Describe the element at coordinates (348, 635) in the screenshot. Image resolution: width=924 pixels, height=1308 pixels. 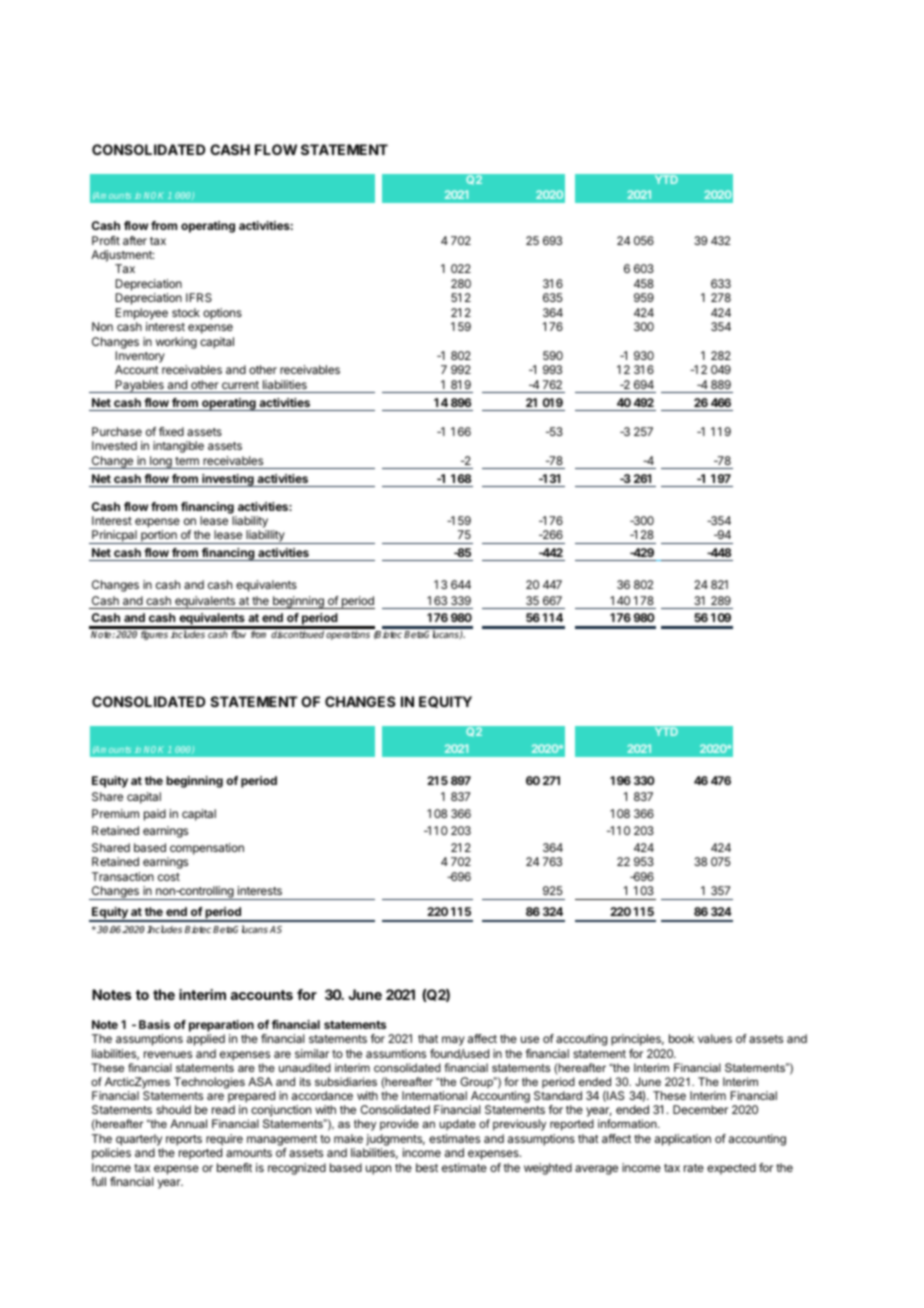
I see `operations` at that location.
